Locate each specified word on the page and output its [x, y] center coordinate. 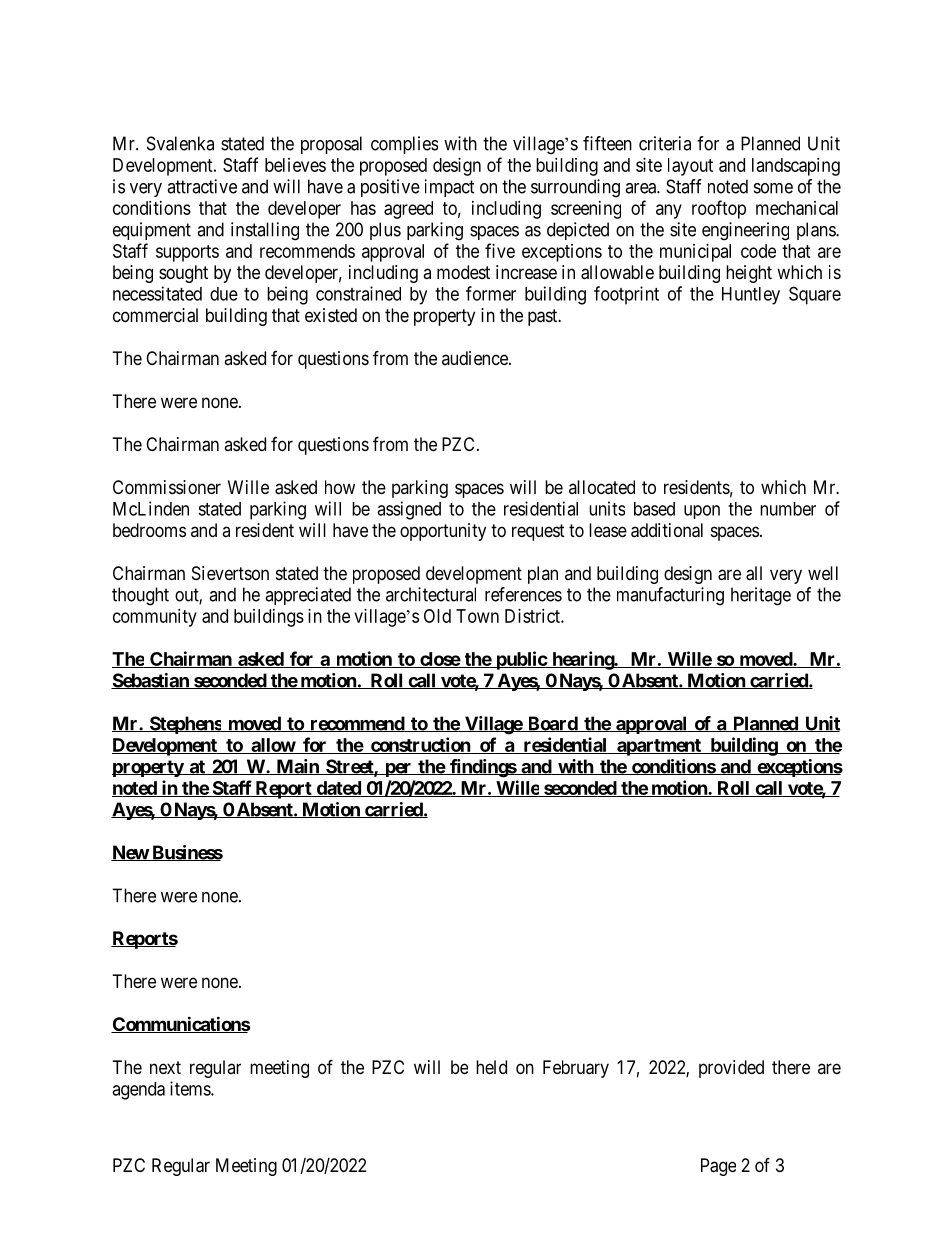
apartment [659, 747]
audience [476, 358]
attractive [202, 186]
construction [420, 745]
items [191, 1088]
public [521, 660]
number [788, 509]
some [773, 188]
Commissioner [167, 487]
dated [338, 789]
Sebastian [151, 681]
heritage [761, 596]
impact [450, 188]
